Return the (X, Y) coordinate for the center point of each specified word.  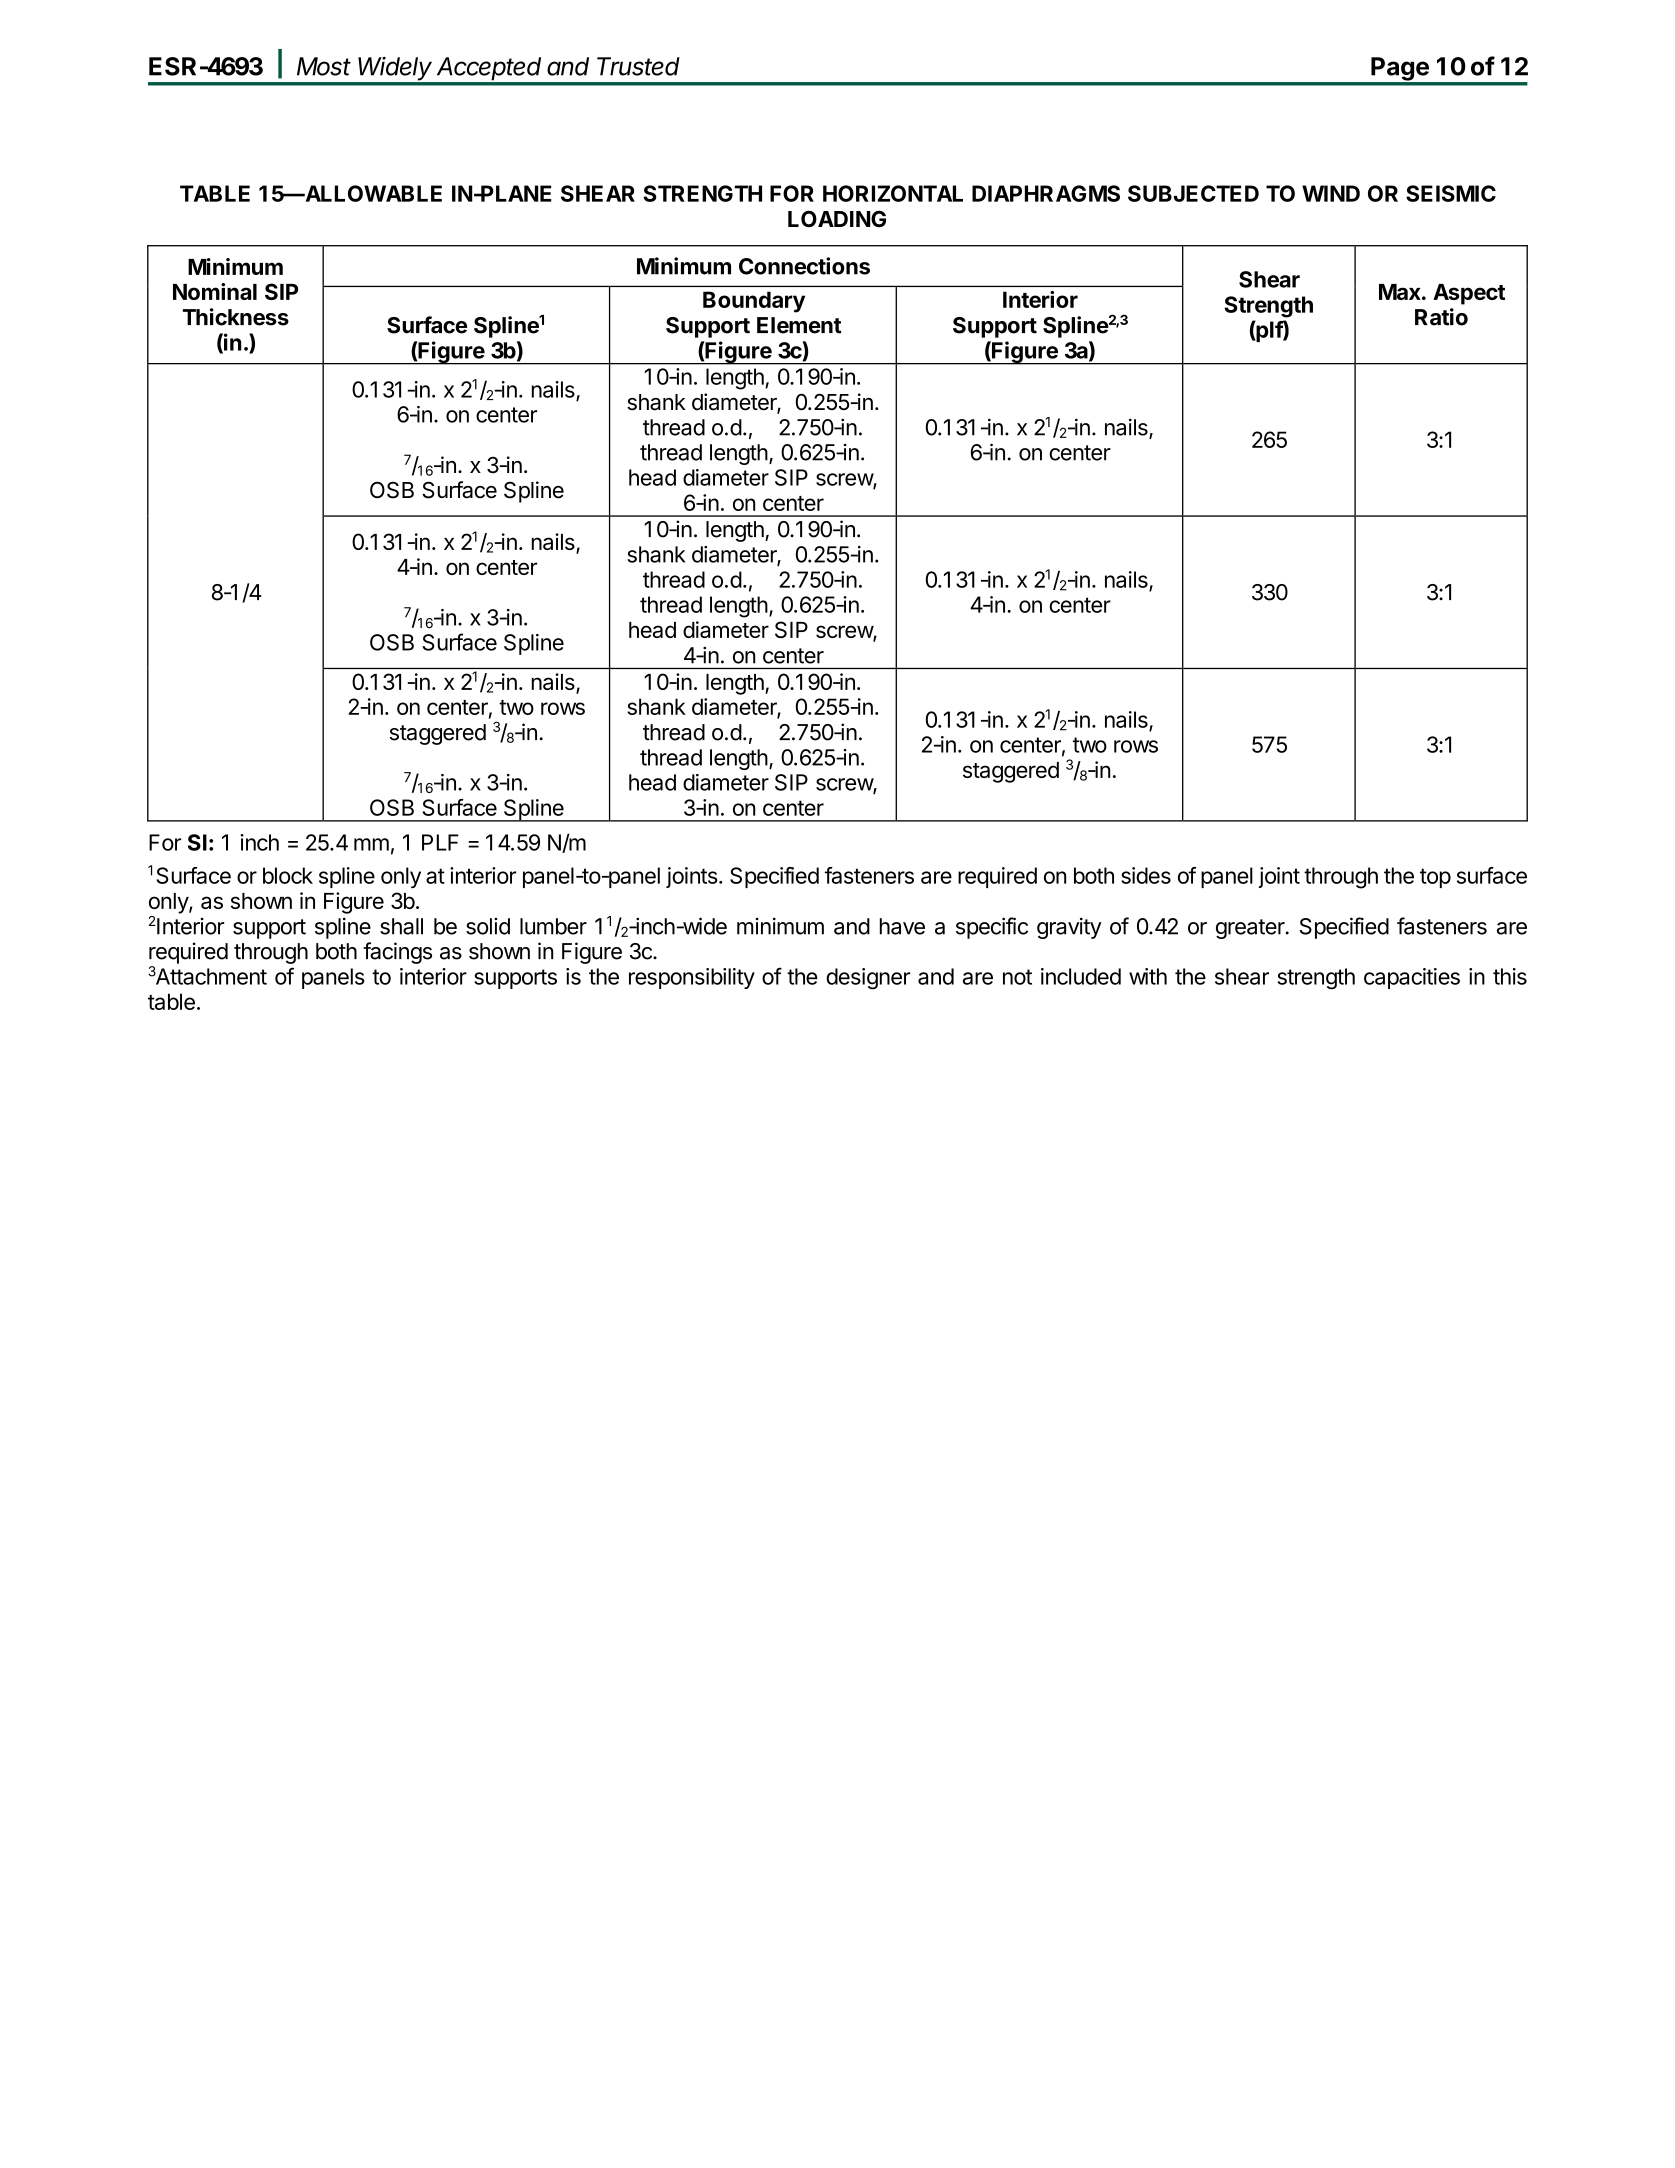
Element (799, 325)
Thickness (235, 317)
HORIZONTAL (893, 193)
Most (324, 66)
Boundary (754, 302)
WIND (1331, 193)
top (1435, 878)
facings (397, 953)
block (288, 875)
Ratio (1441, 317)
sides (1146, 875)
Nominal (215, 291)
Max (1401, 292)
